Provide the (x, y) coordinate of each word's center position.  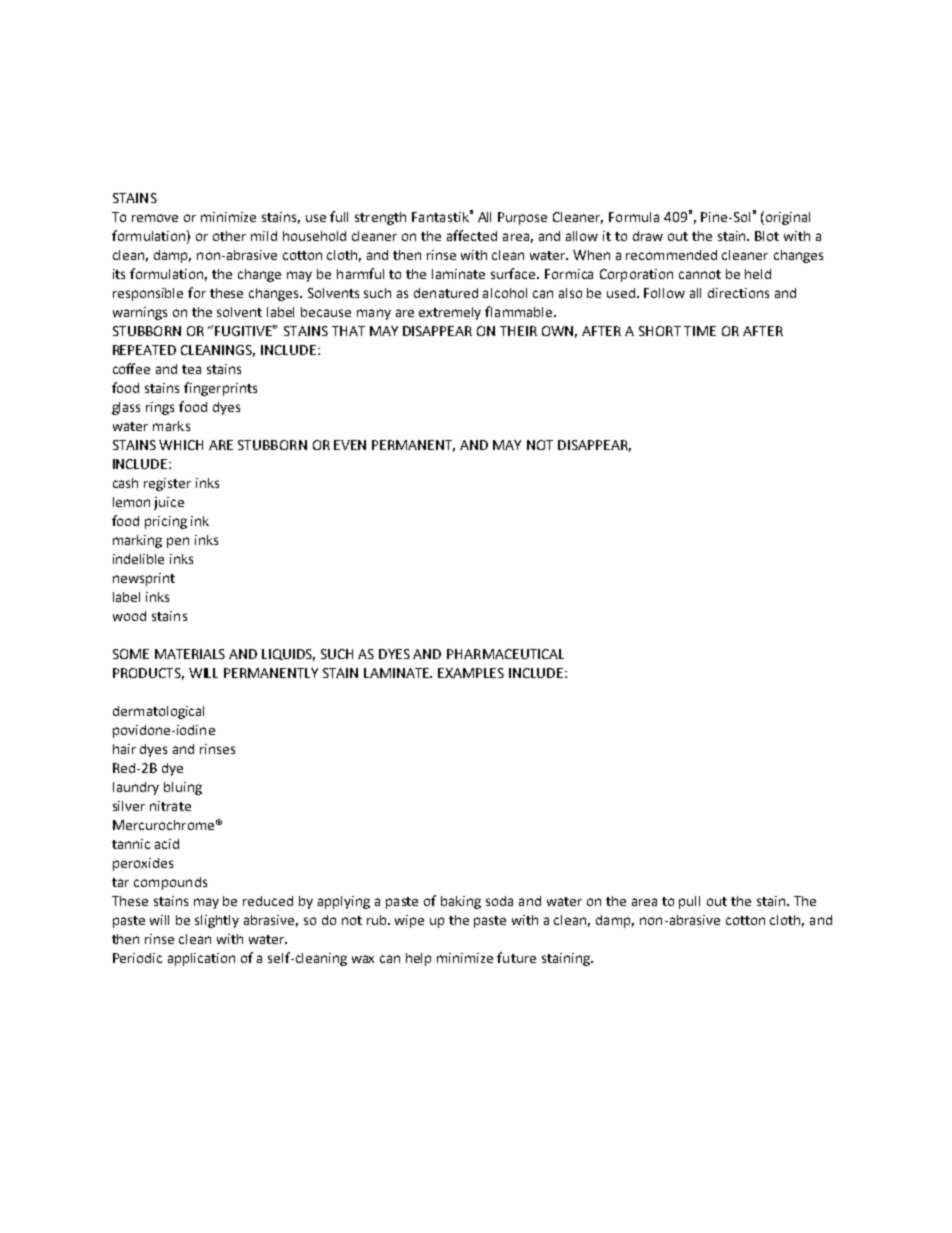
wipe (409, 921)
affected (472, 235)
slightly (217, 921)
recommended (671, 255)
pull (689, 902)
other (229, 236)
